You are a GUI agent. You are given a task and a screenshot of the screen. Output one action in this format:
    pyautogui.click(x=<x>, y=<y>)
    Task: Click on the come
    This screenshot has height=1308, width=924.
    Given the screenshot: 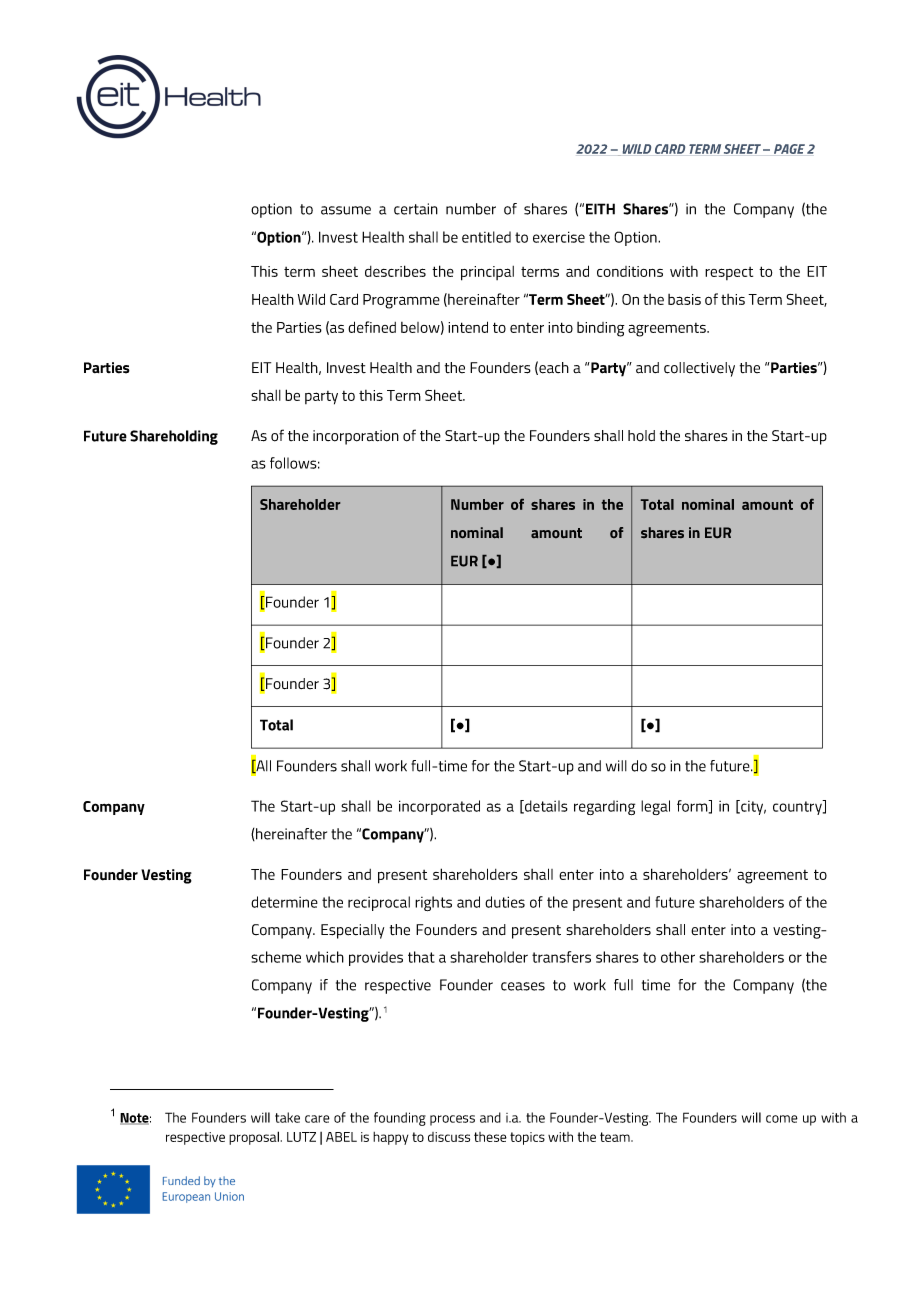 What is the action you would take?
    pyautogui.click(x=782, y=1119)
